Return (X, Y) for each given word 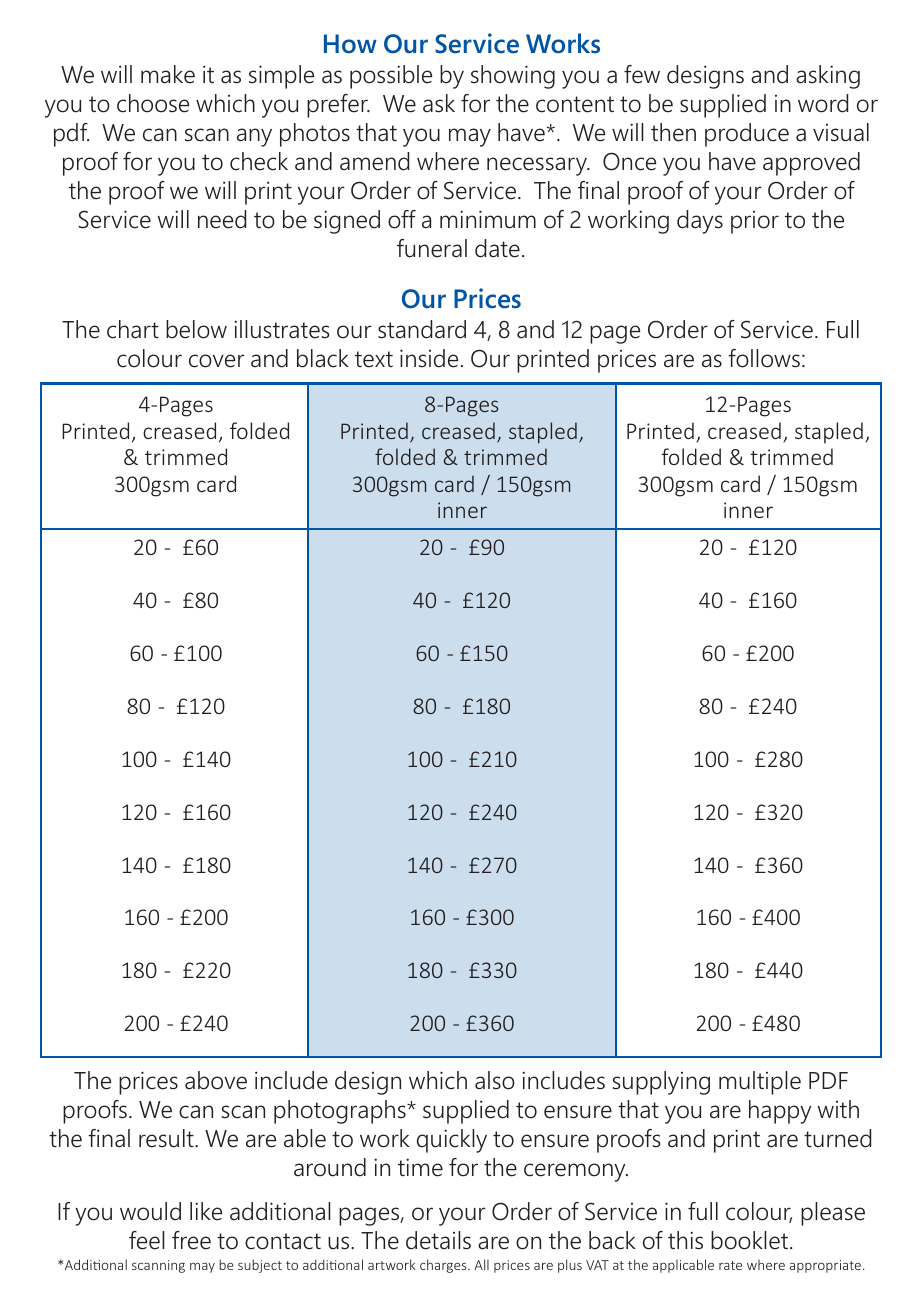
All (481, 1264)
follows (764, 358)
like (206, 1211)
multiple (760, 1083)
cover (217, 361)
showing (513, 77)
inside (429, 358)
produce (747, 135)
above (216, 1080)
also (495, 1080)
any (254, 137)
